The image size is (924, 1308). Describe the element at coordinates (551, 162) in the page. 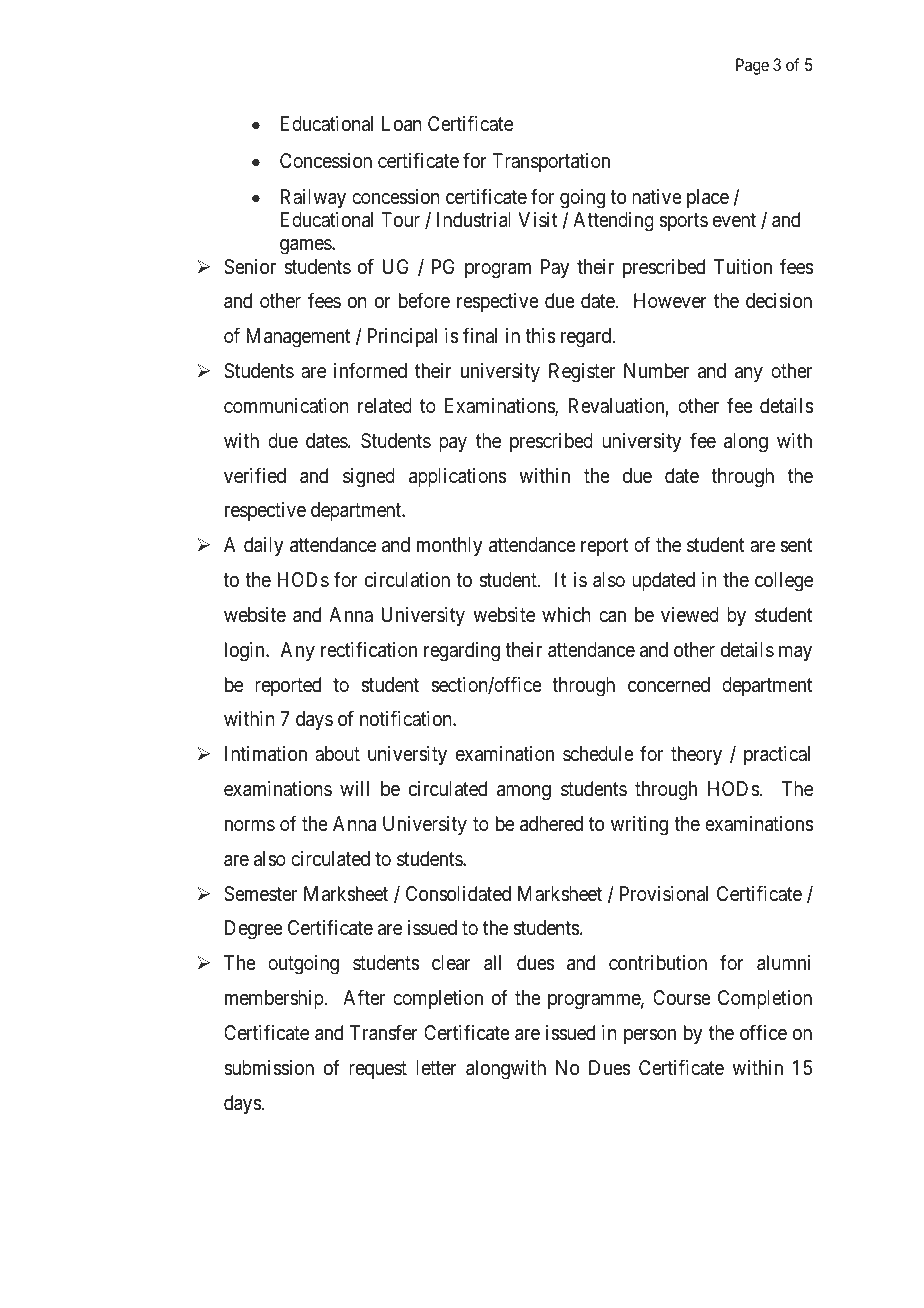

I see `Transportation` at that location.
